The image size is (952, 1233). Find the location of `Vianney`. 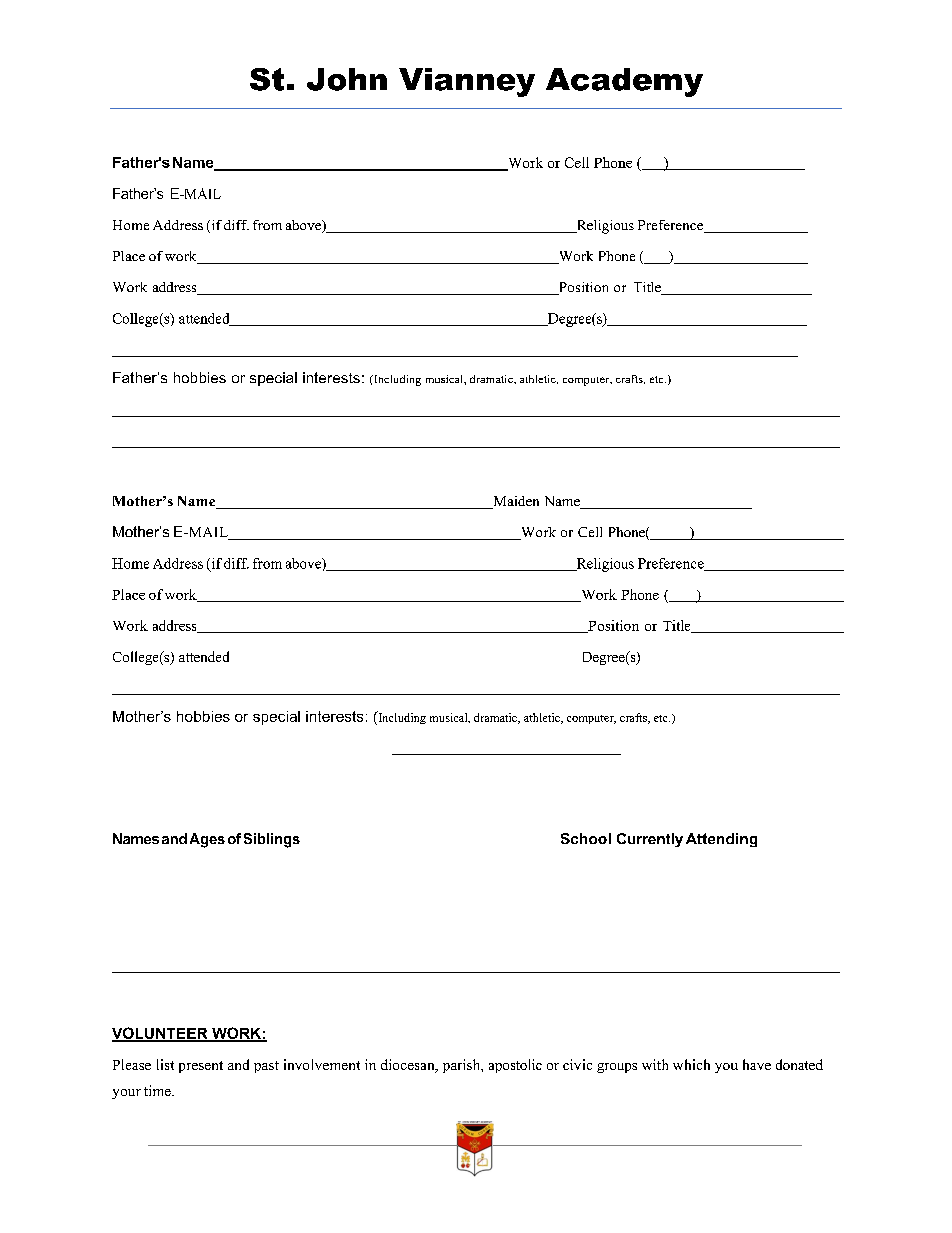

Vianney is located at coordinates (467, 82).
